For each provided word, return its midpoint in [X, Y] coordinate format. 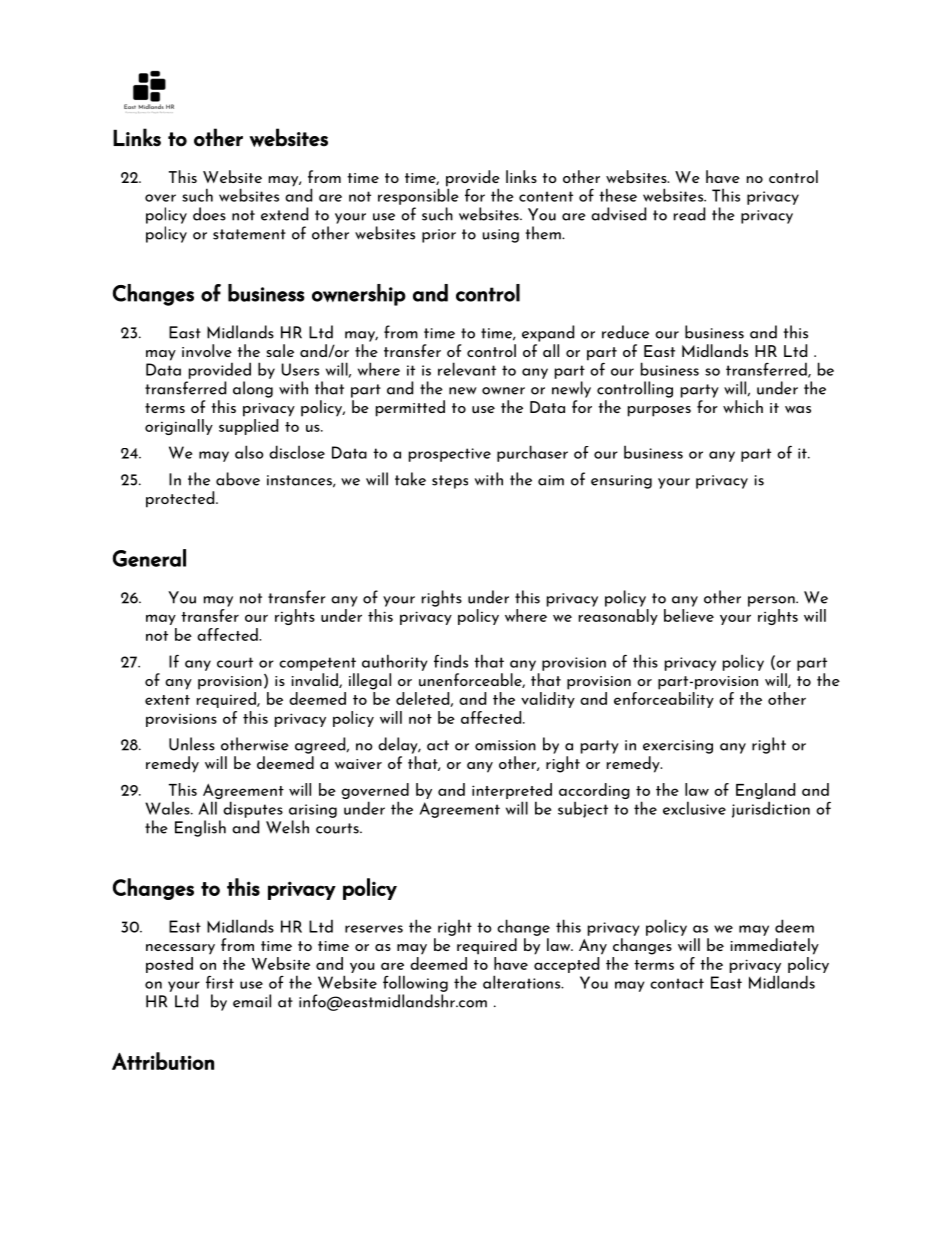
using [501, 236]
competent [317, 664]
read [689, 214]
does [209, 214]
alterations [523, 982]
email [252, 1001]
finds [451, 661]
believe [689, 615]
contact [677, 983]
